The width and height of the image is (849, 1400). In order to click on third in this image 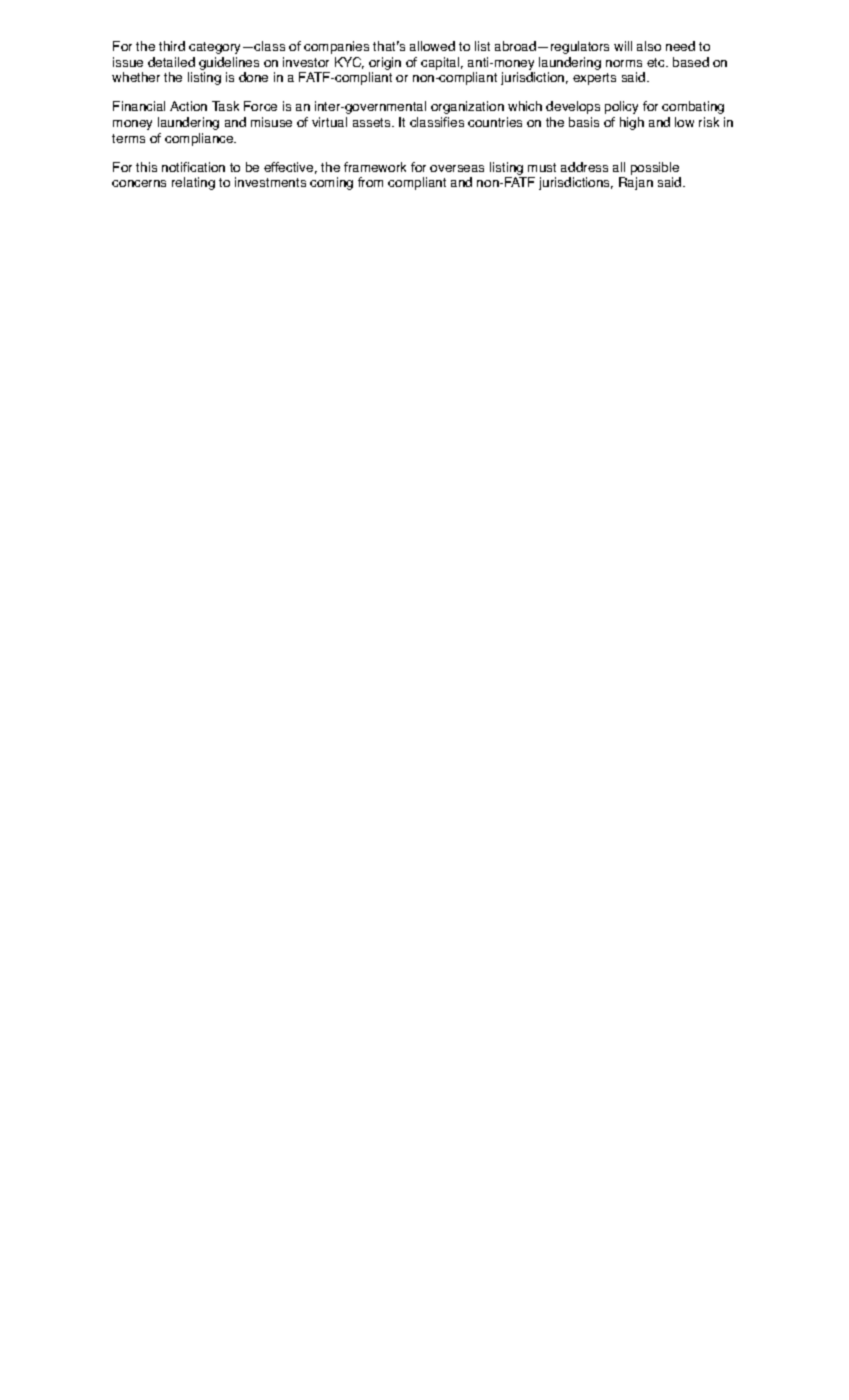, I will do `click(172, 46)`.
